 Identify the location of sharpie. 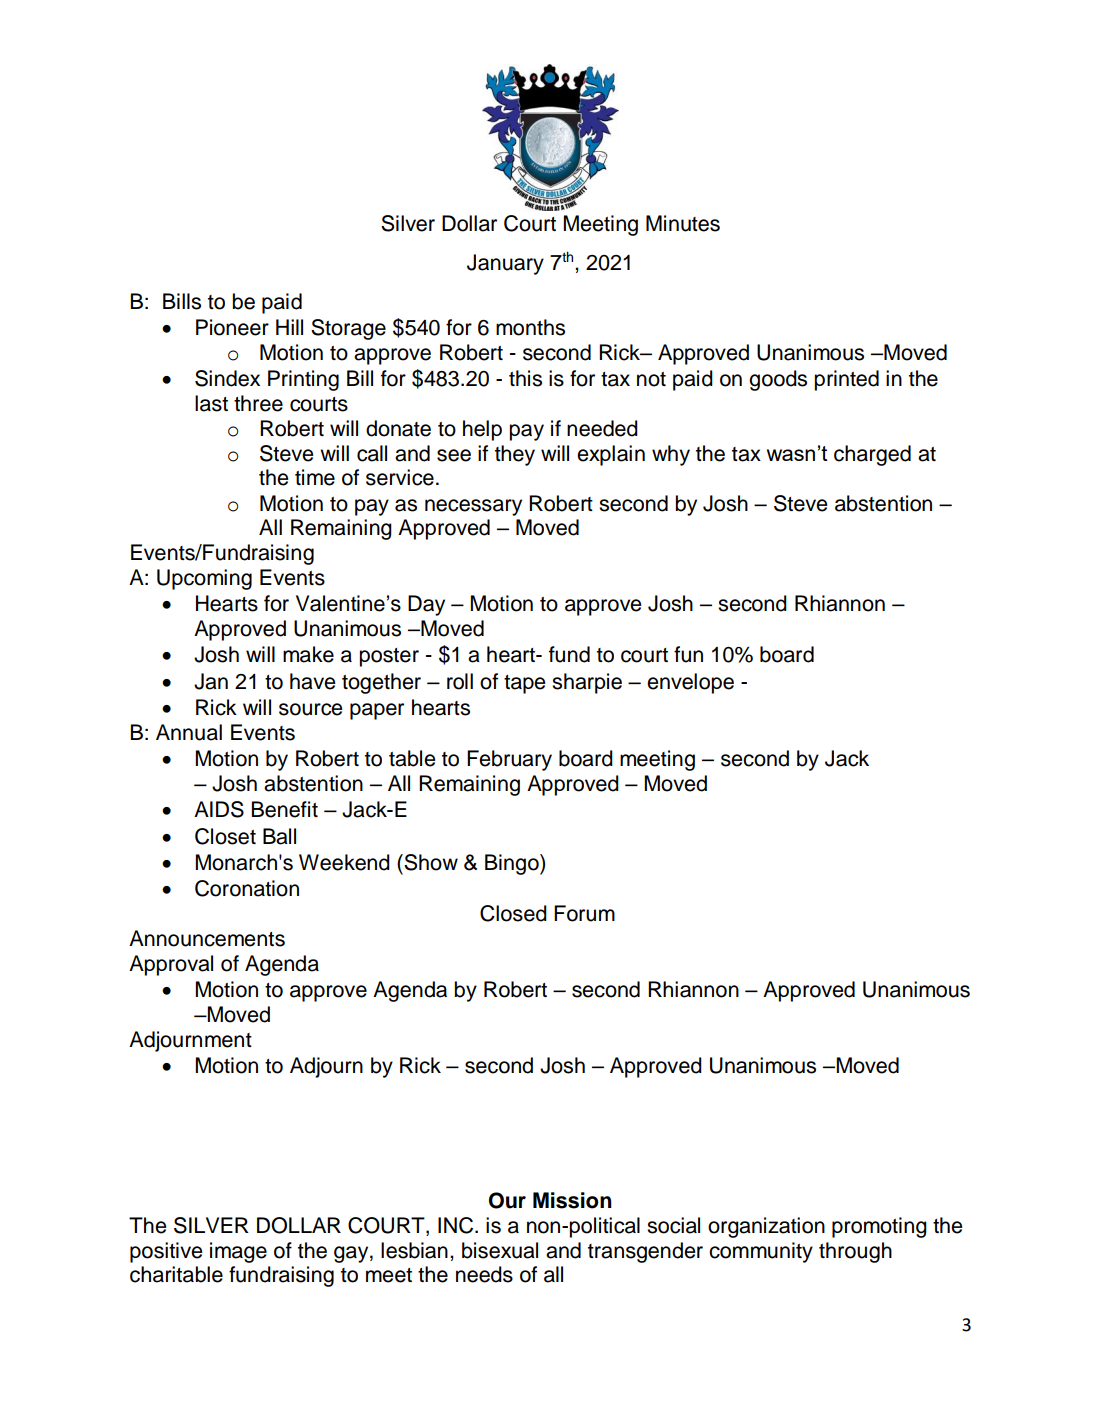
(587, 683).
